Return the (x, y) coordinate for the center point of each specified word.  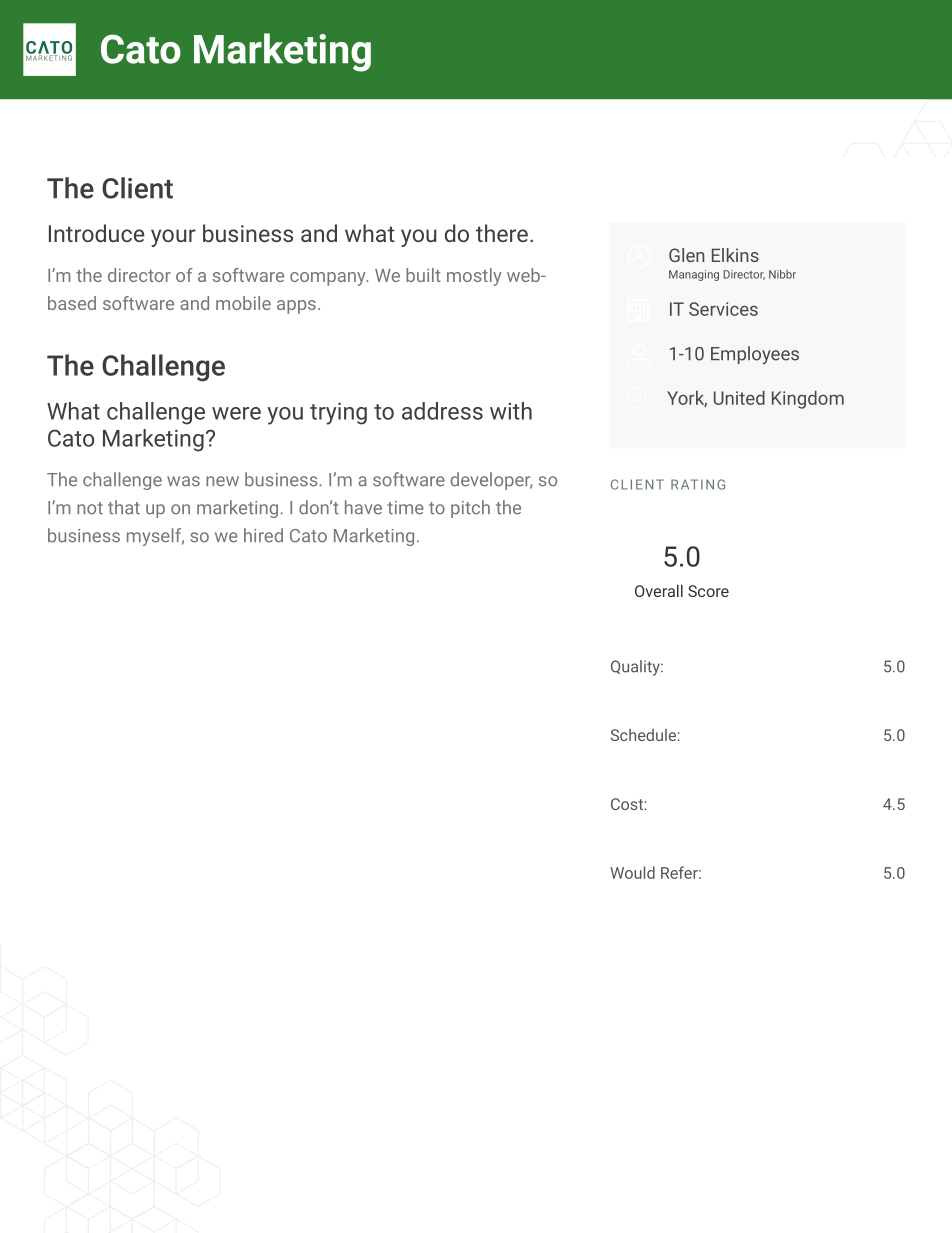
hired (263, 535)
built (423, 275)
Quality (636, 668)
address (442, 411)
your (173, 238)
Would (632, 872)
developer (491, 481)
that (124, 507)
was (183, 481)
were (236, 413)
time (405, 508)
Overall (659, 590)
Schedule (644, 735)
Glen (687, 255)
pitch (470, 509)
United (739, 398)
